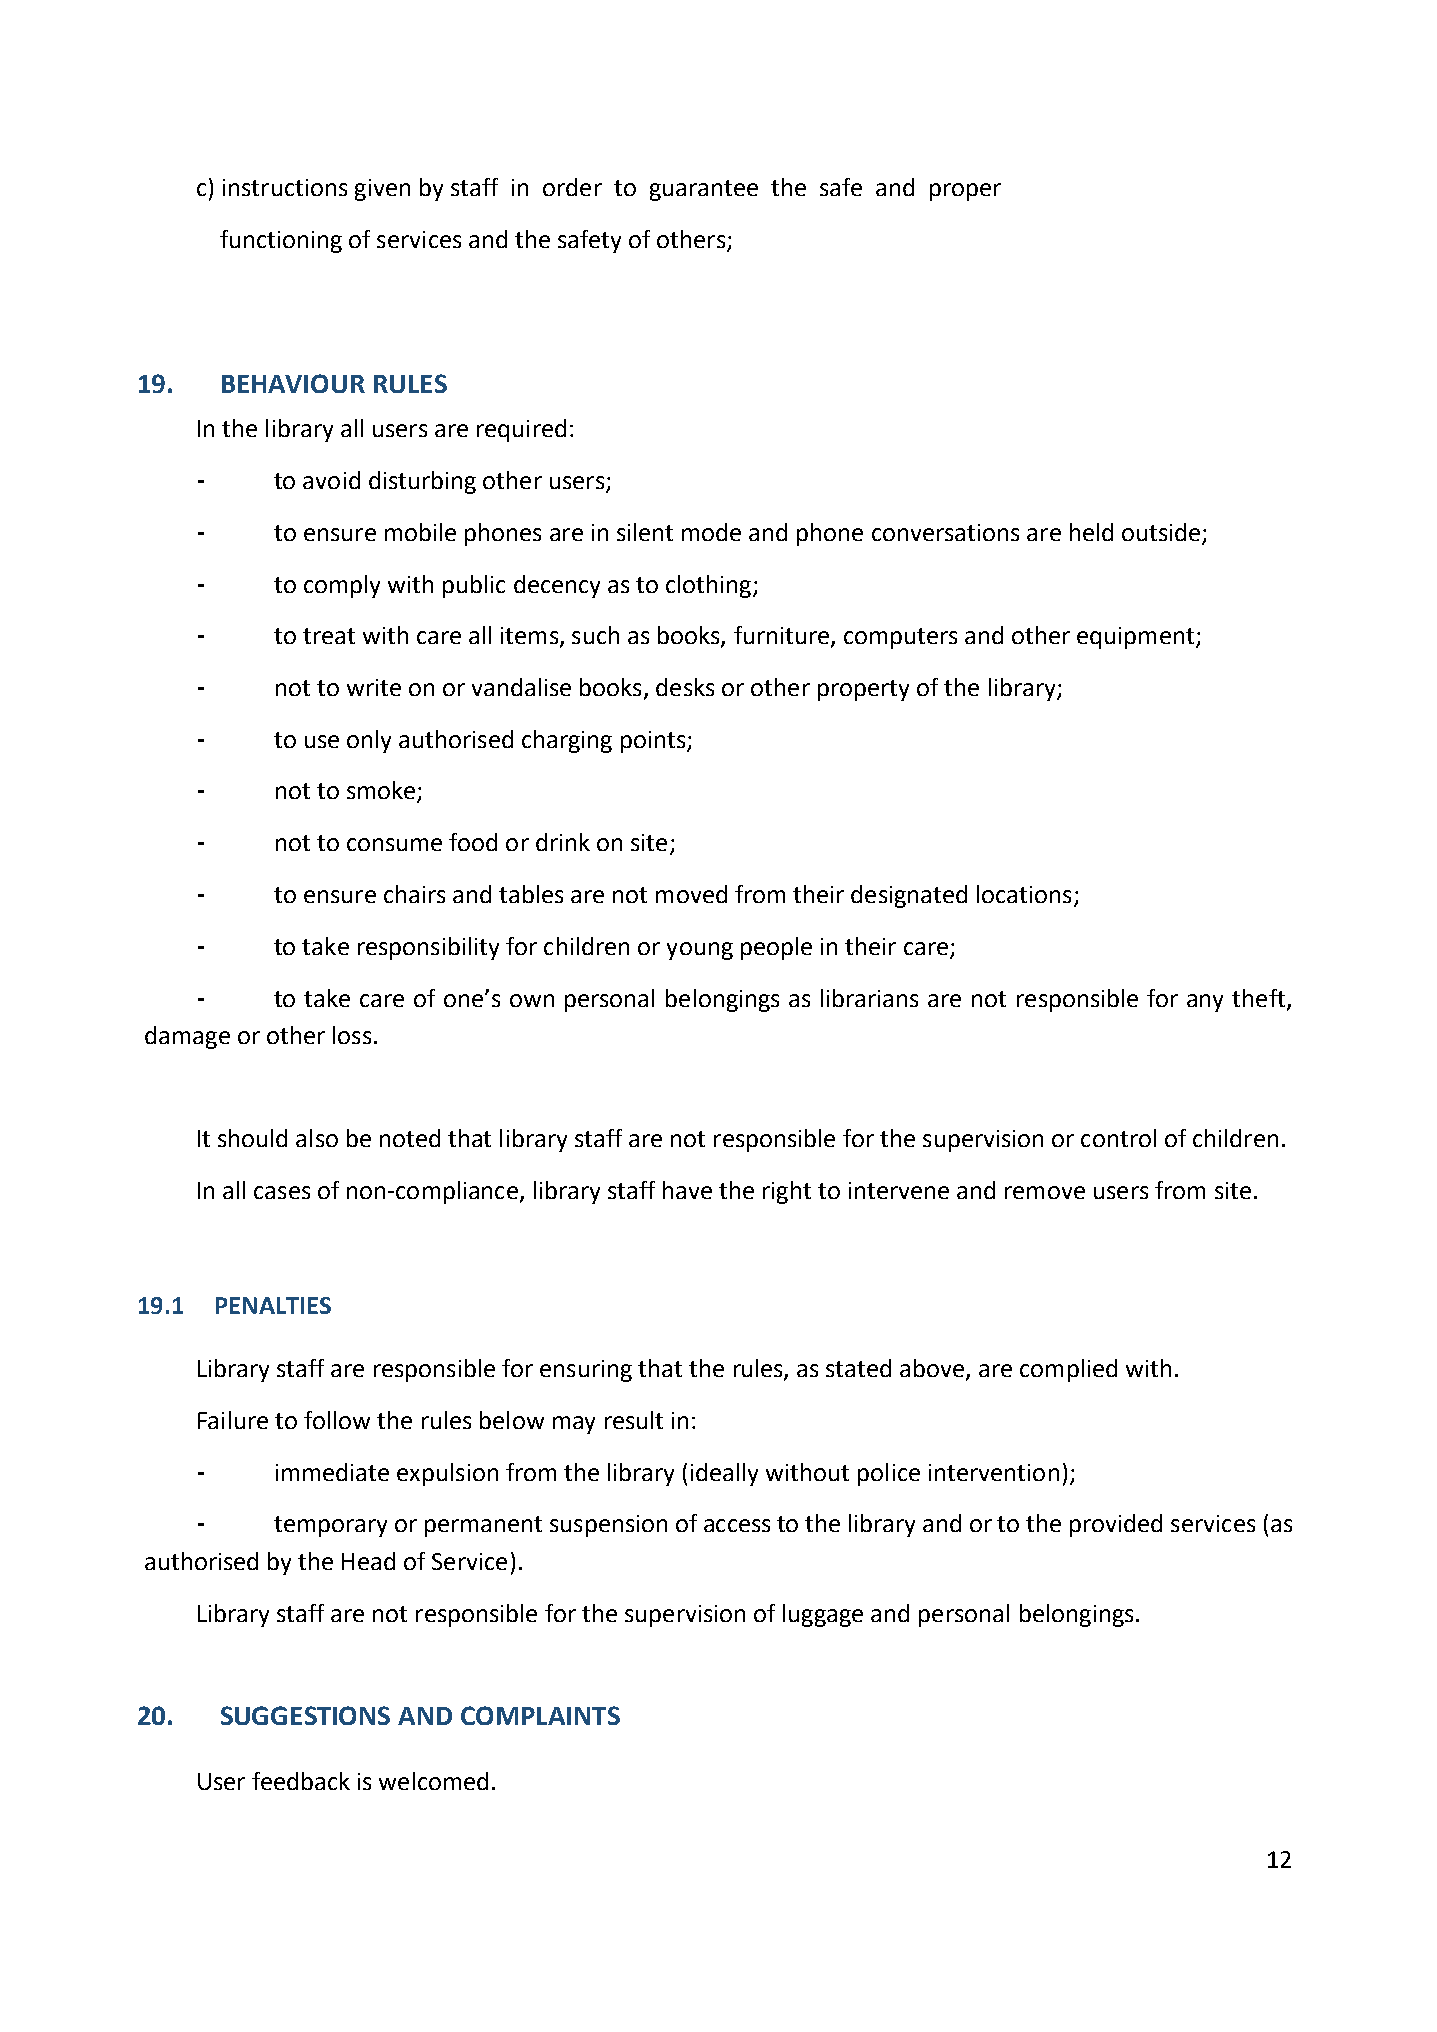  I want to click on SUGGESTIONS, so click(305, 1715).
